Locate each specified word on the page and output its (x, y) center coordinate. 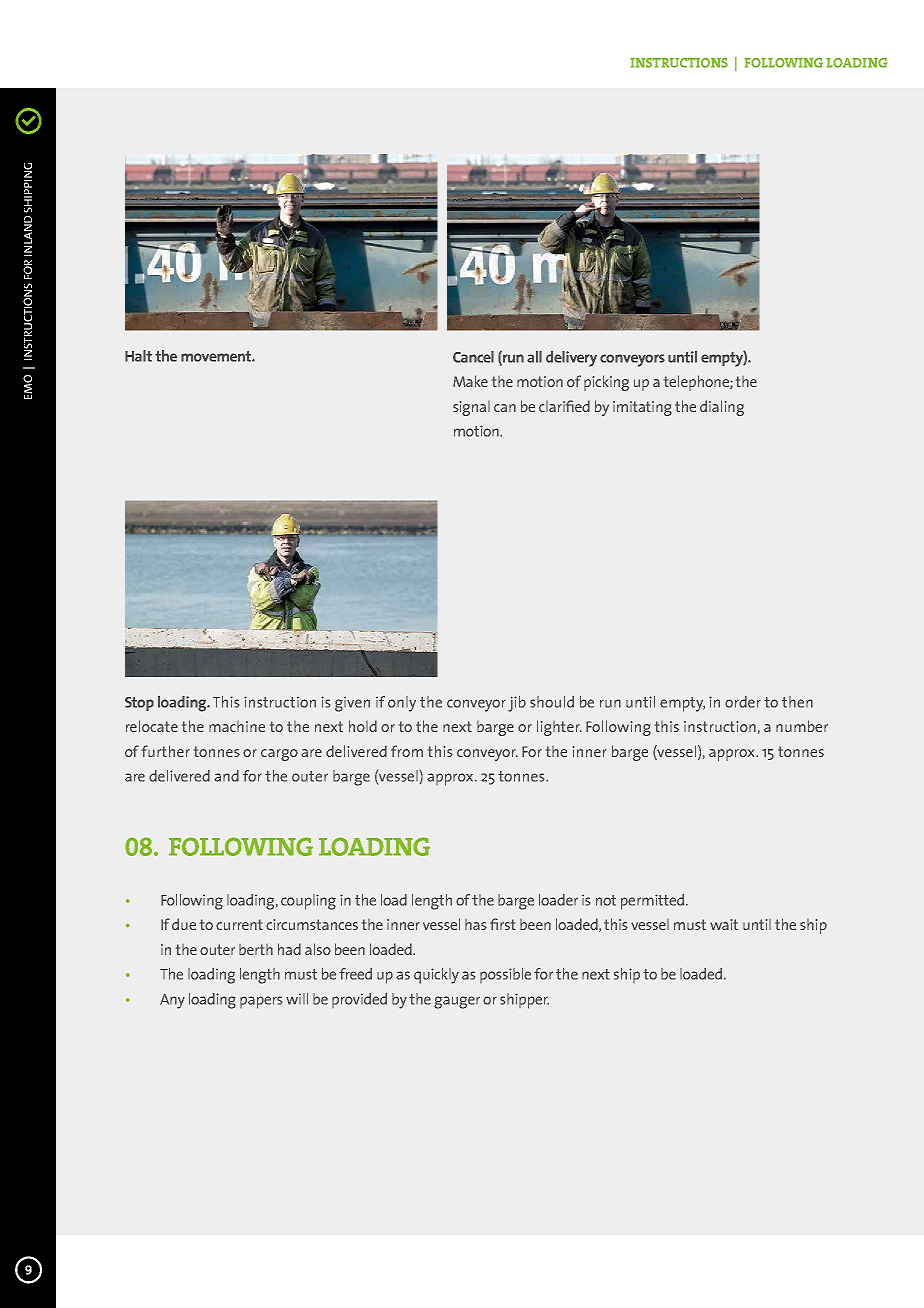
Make (470, 381)
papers (261, 1002)
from (407, 751)
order (743, 702)
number (802, 726)
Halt (138, 356)
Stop (139, 704)
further (166, 751)
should (552, 702)
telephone (697, 383)
